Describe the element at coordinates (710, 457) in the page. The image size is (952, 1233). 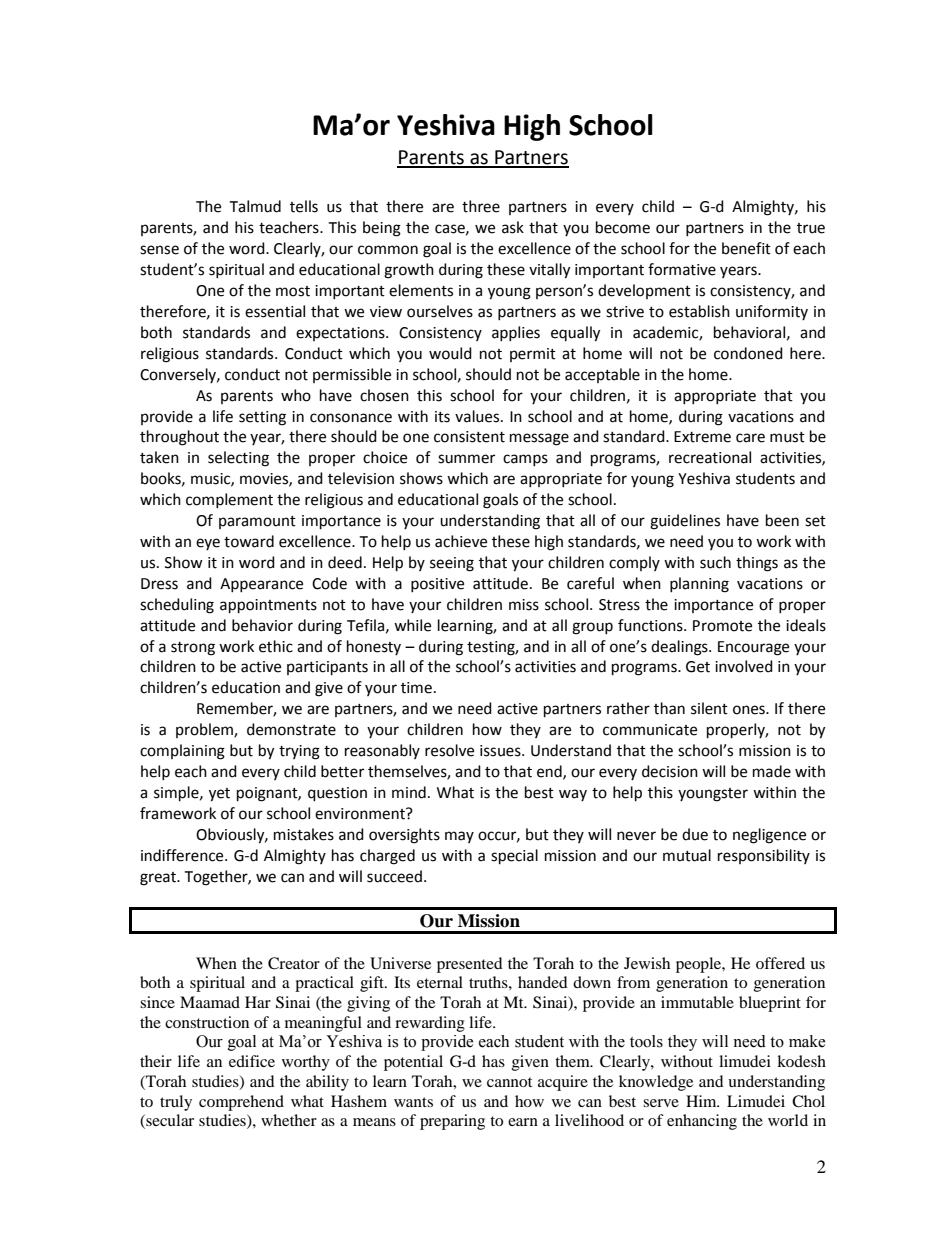
I see `recreational` at that location.
